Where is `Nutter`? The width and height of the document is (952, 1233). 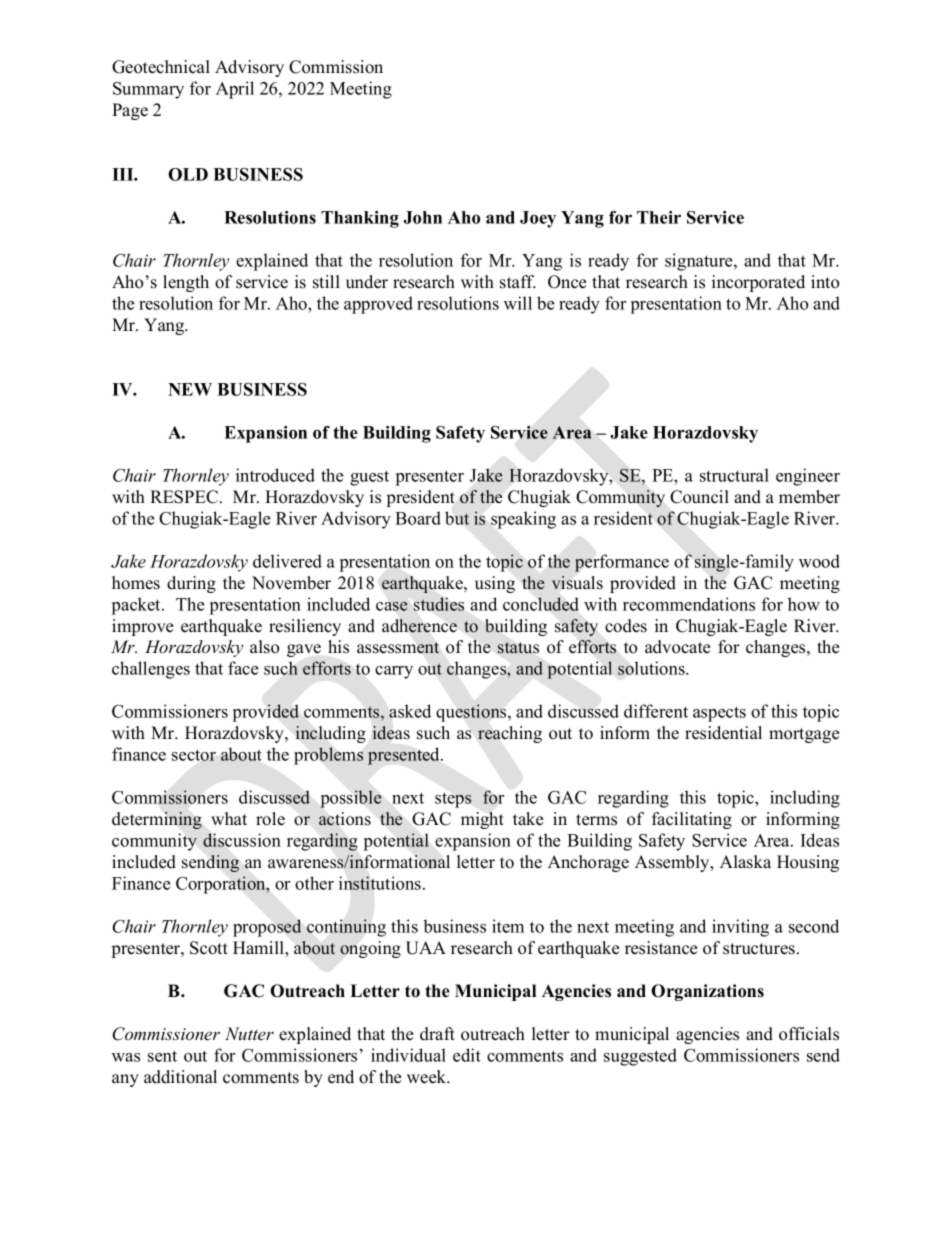 Nutter is located at coordinates (249, 1034).
